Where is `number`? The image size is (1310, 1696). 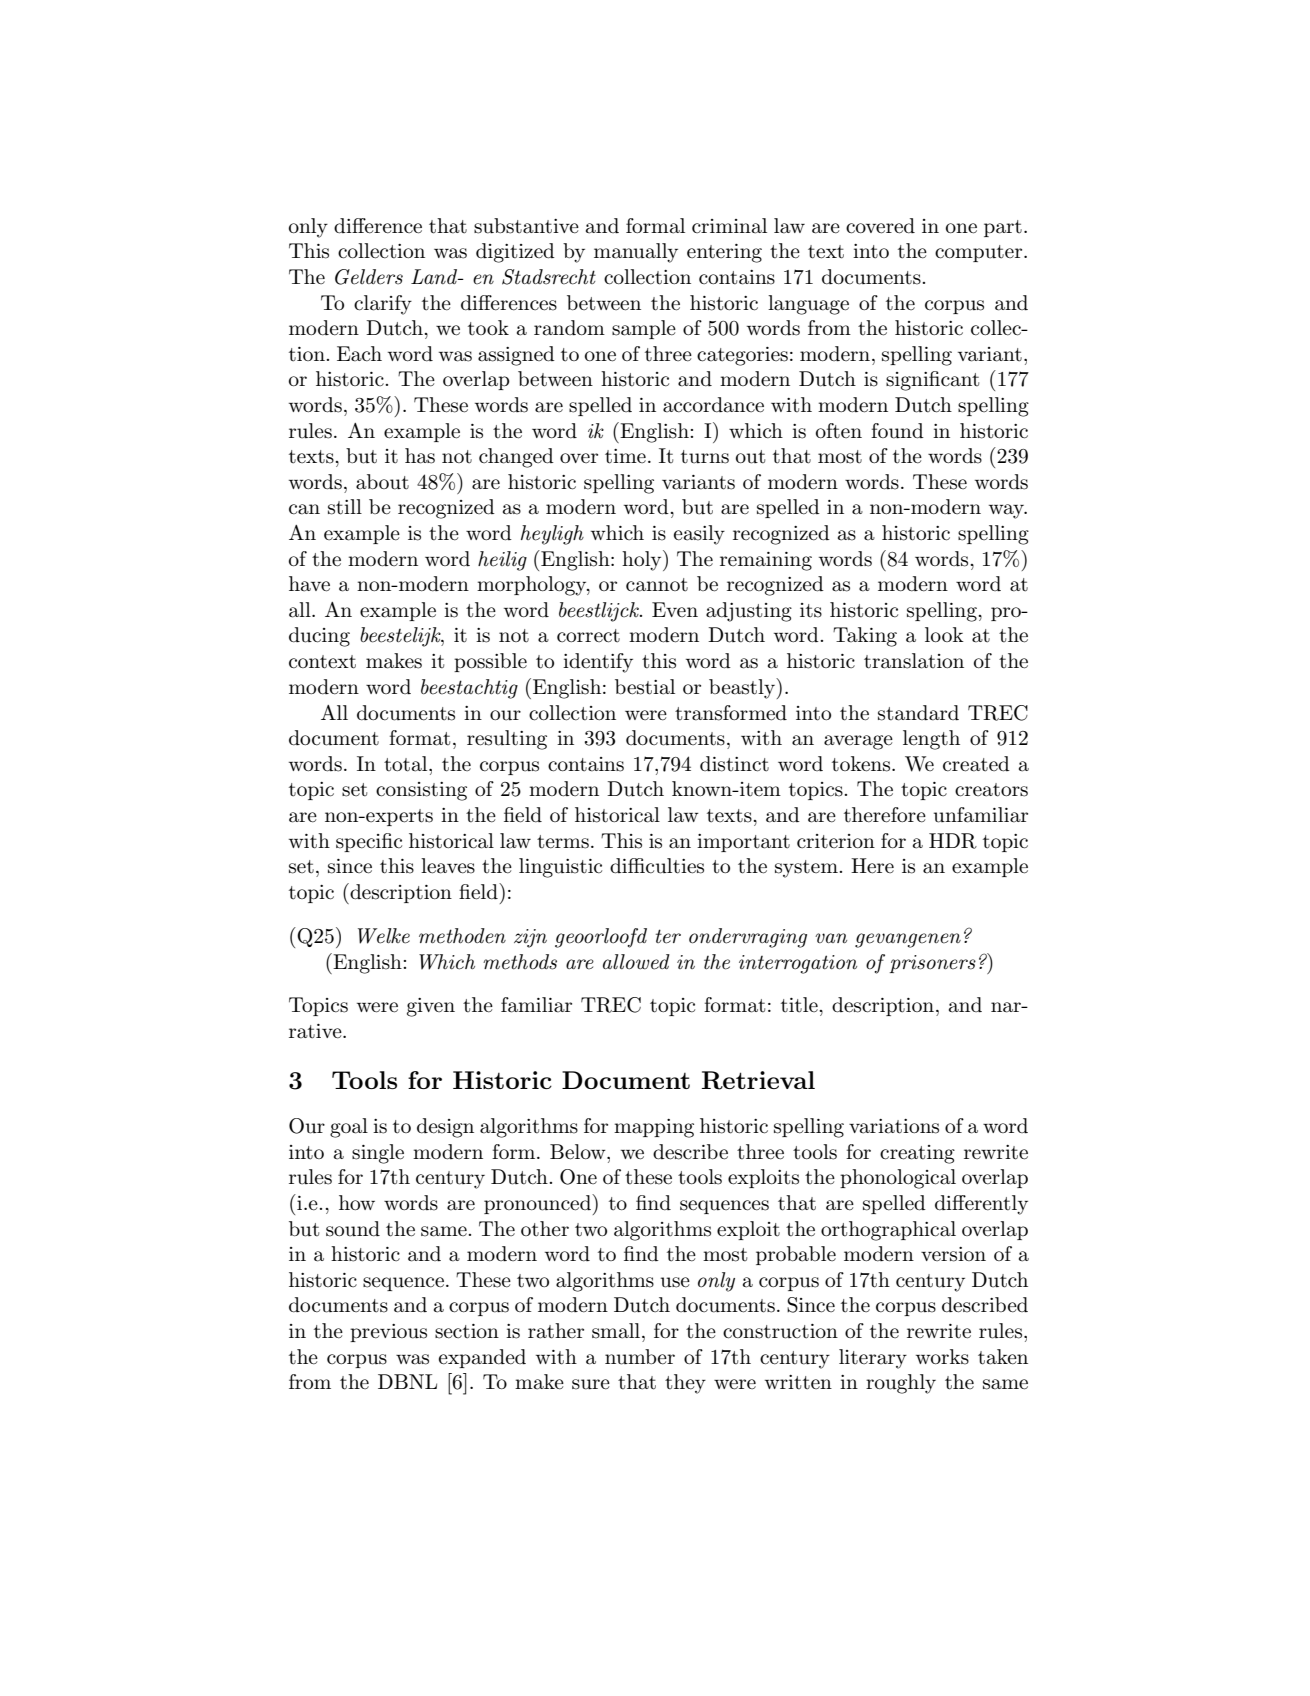
number is located at coordinates (640, 1357).
